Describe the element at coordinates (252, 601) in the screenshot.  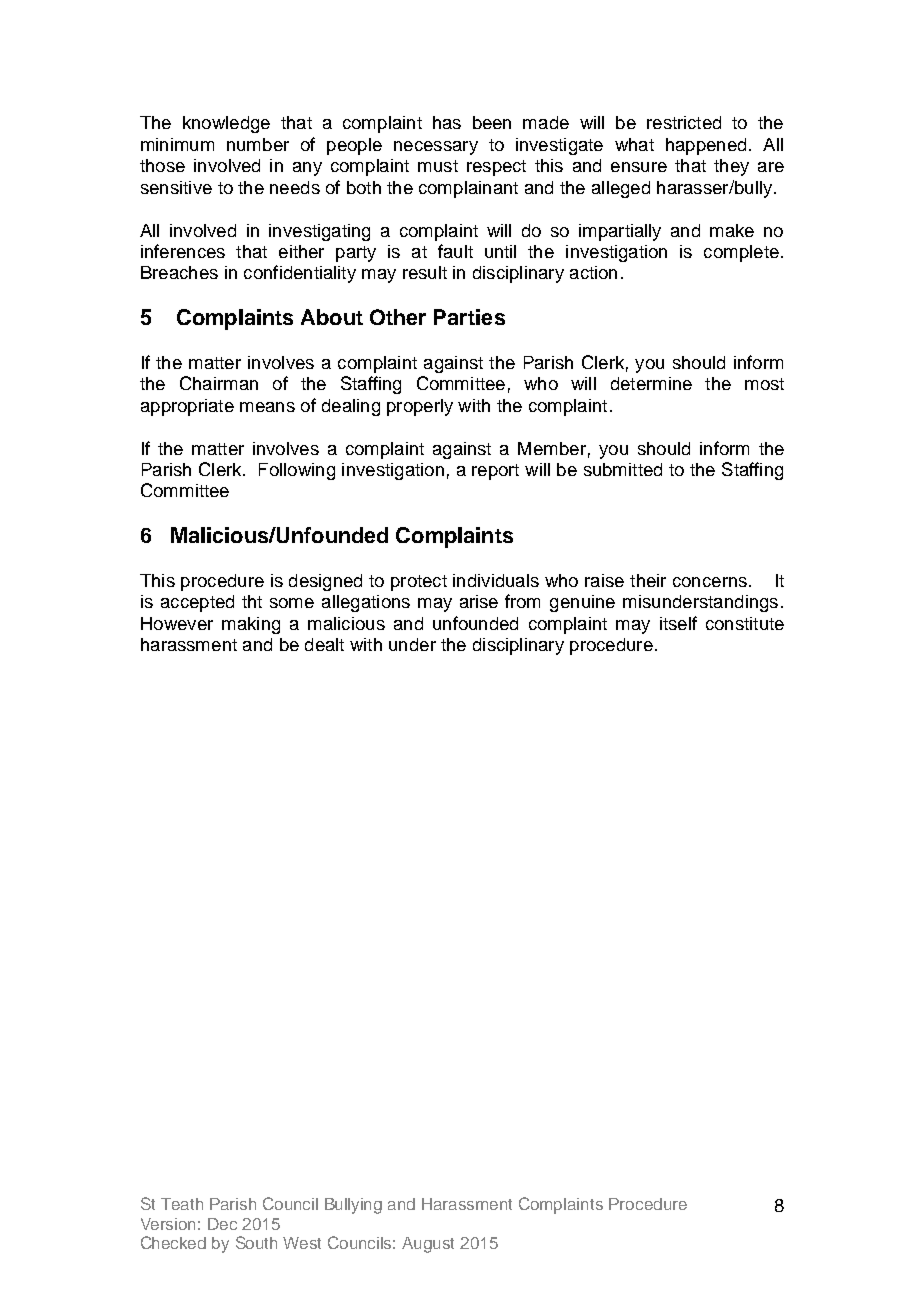
I see `tht` at that location.
